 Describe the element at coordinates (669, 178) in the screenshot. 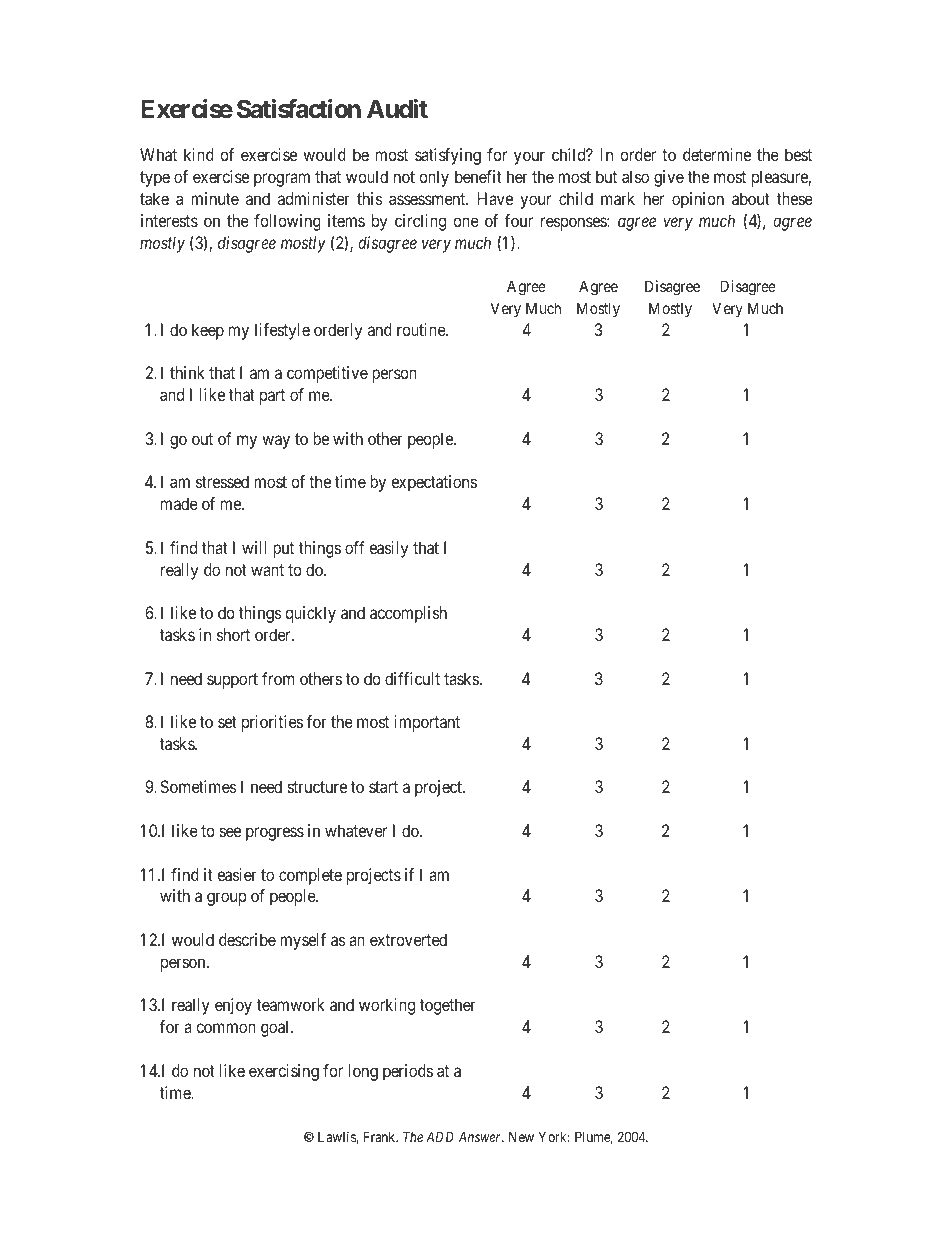

I see `give` at that location.
